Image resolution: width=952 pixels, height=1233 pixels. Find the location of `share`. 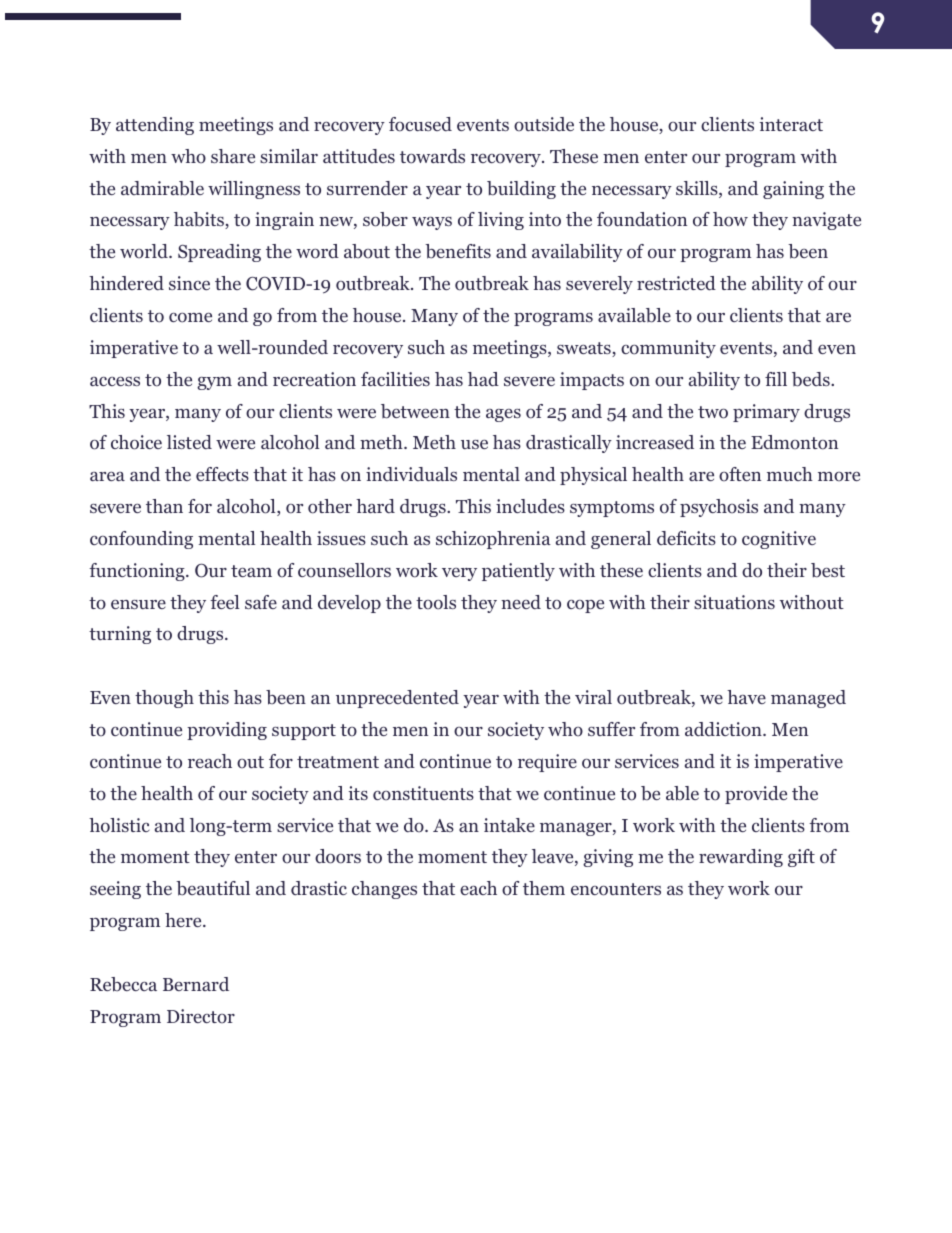

share is located at coordinates (233, 156).
